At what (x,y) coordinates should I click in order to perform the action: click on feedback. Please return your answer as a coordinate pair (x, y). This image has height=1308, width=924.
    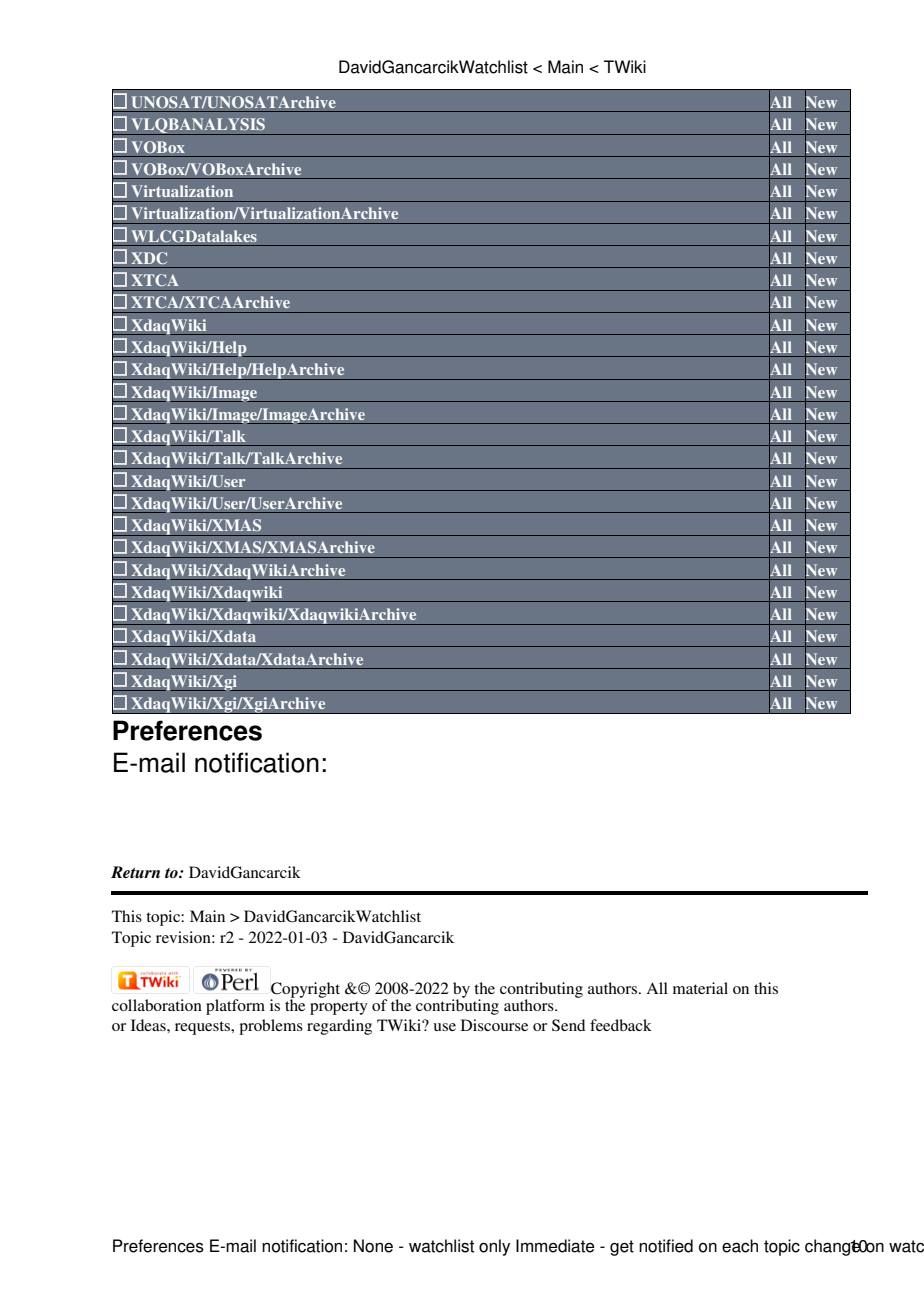
    Looking at the image, I should click on (621, 1025).
